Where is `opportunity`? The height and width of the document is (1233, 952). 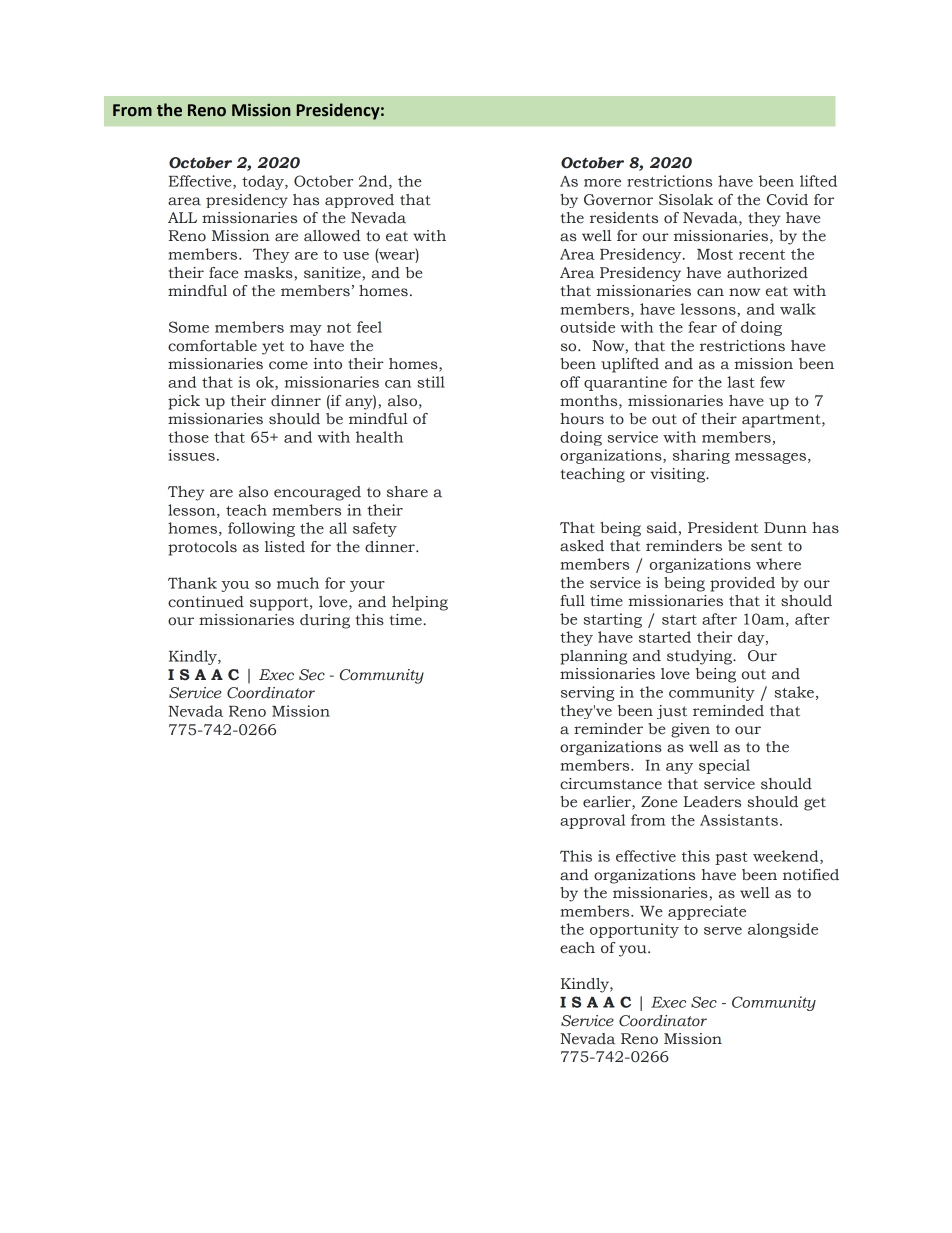 opportunity is located at coordinates (634, 930).
